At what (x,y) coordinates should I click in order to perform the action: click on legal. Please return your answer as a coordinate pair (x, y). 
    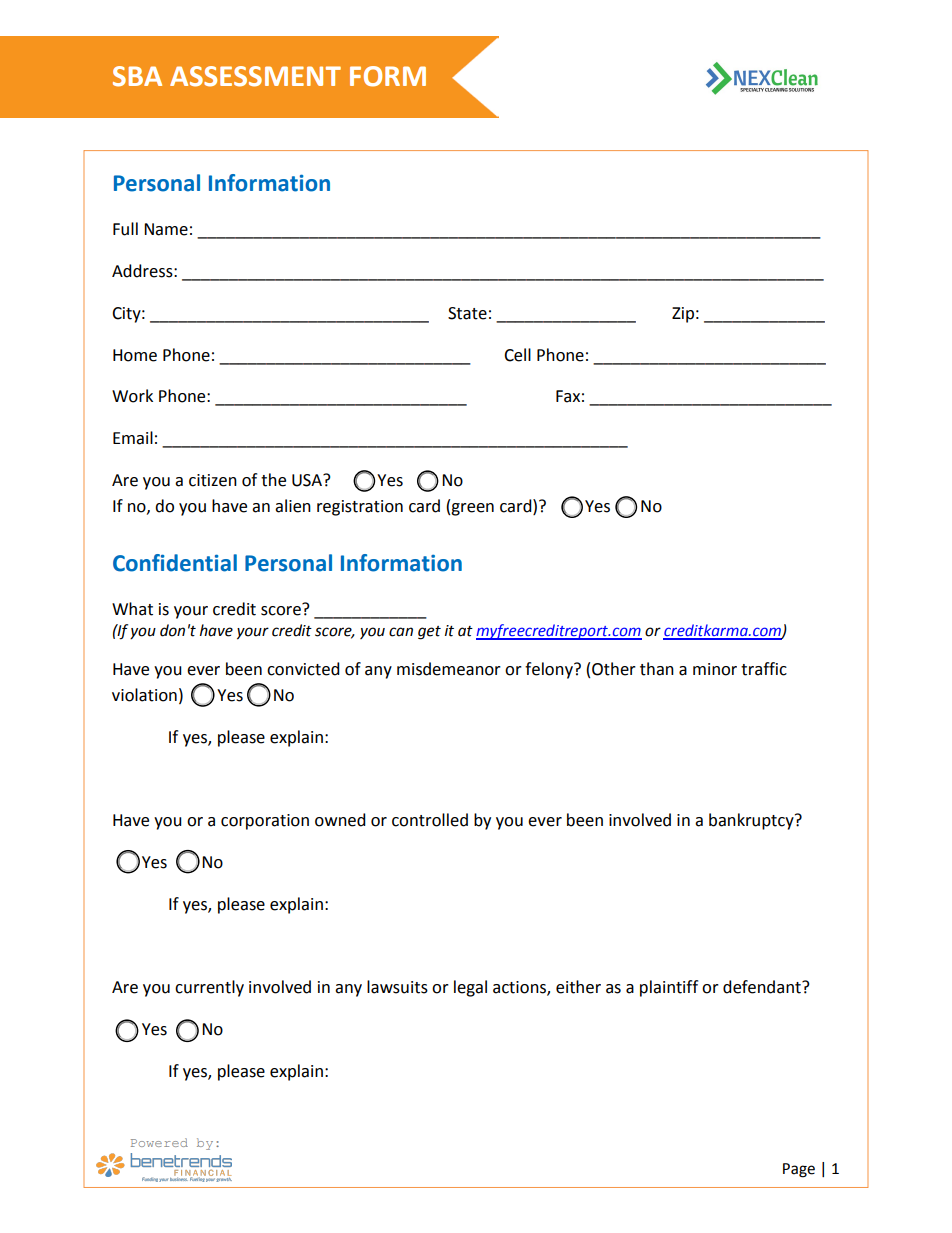
    Looking at the image, I should click on (470, 988).
